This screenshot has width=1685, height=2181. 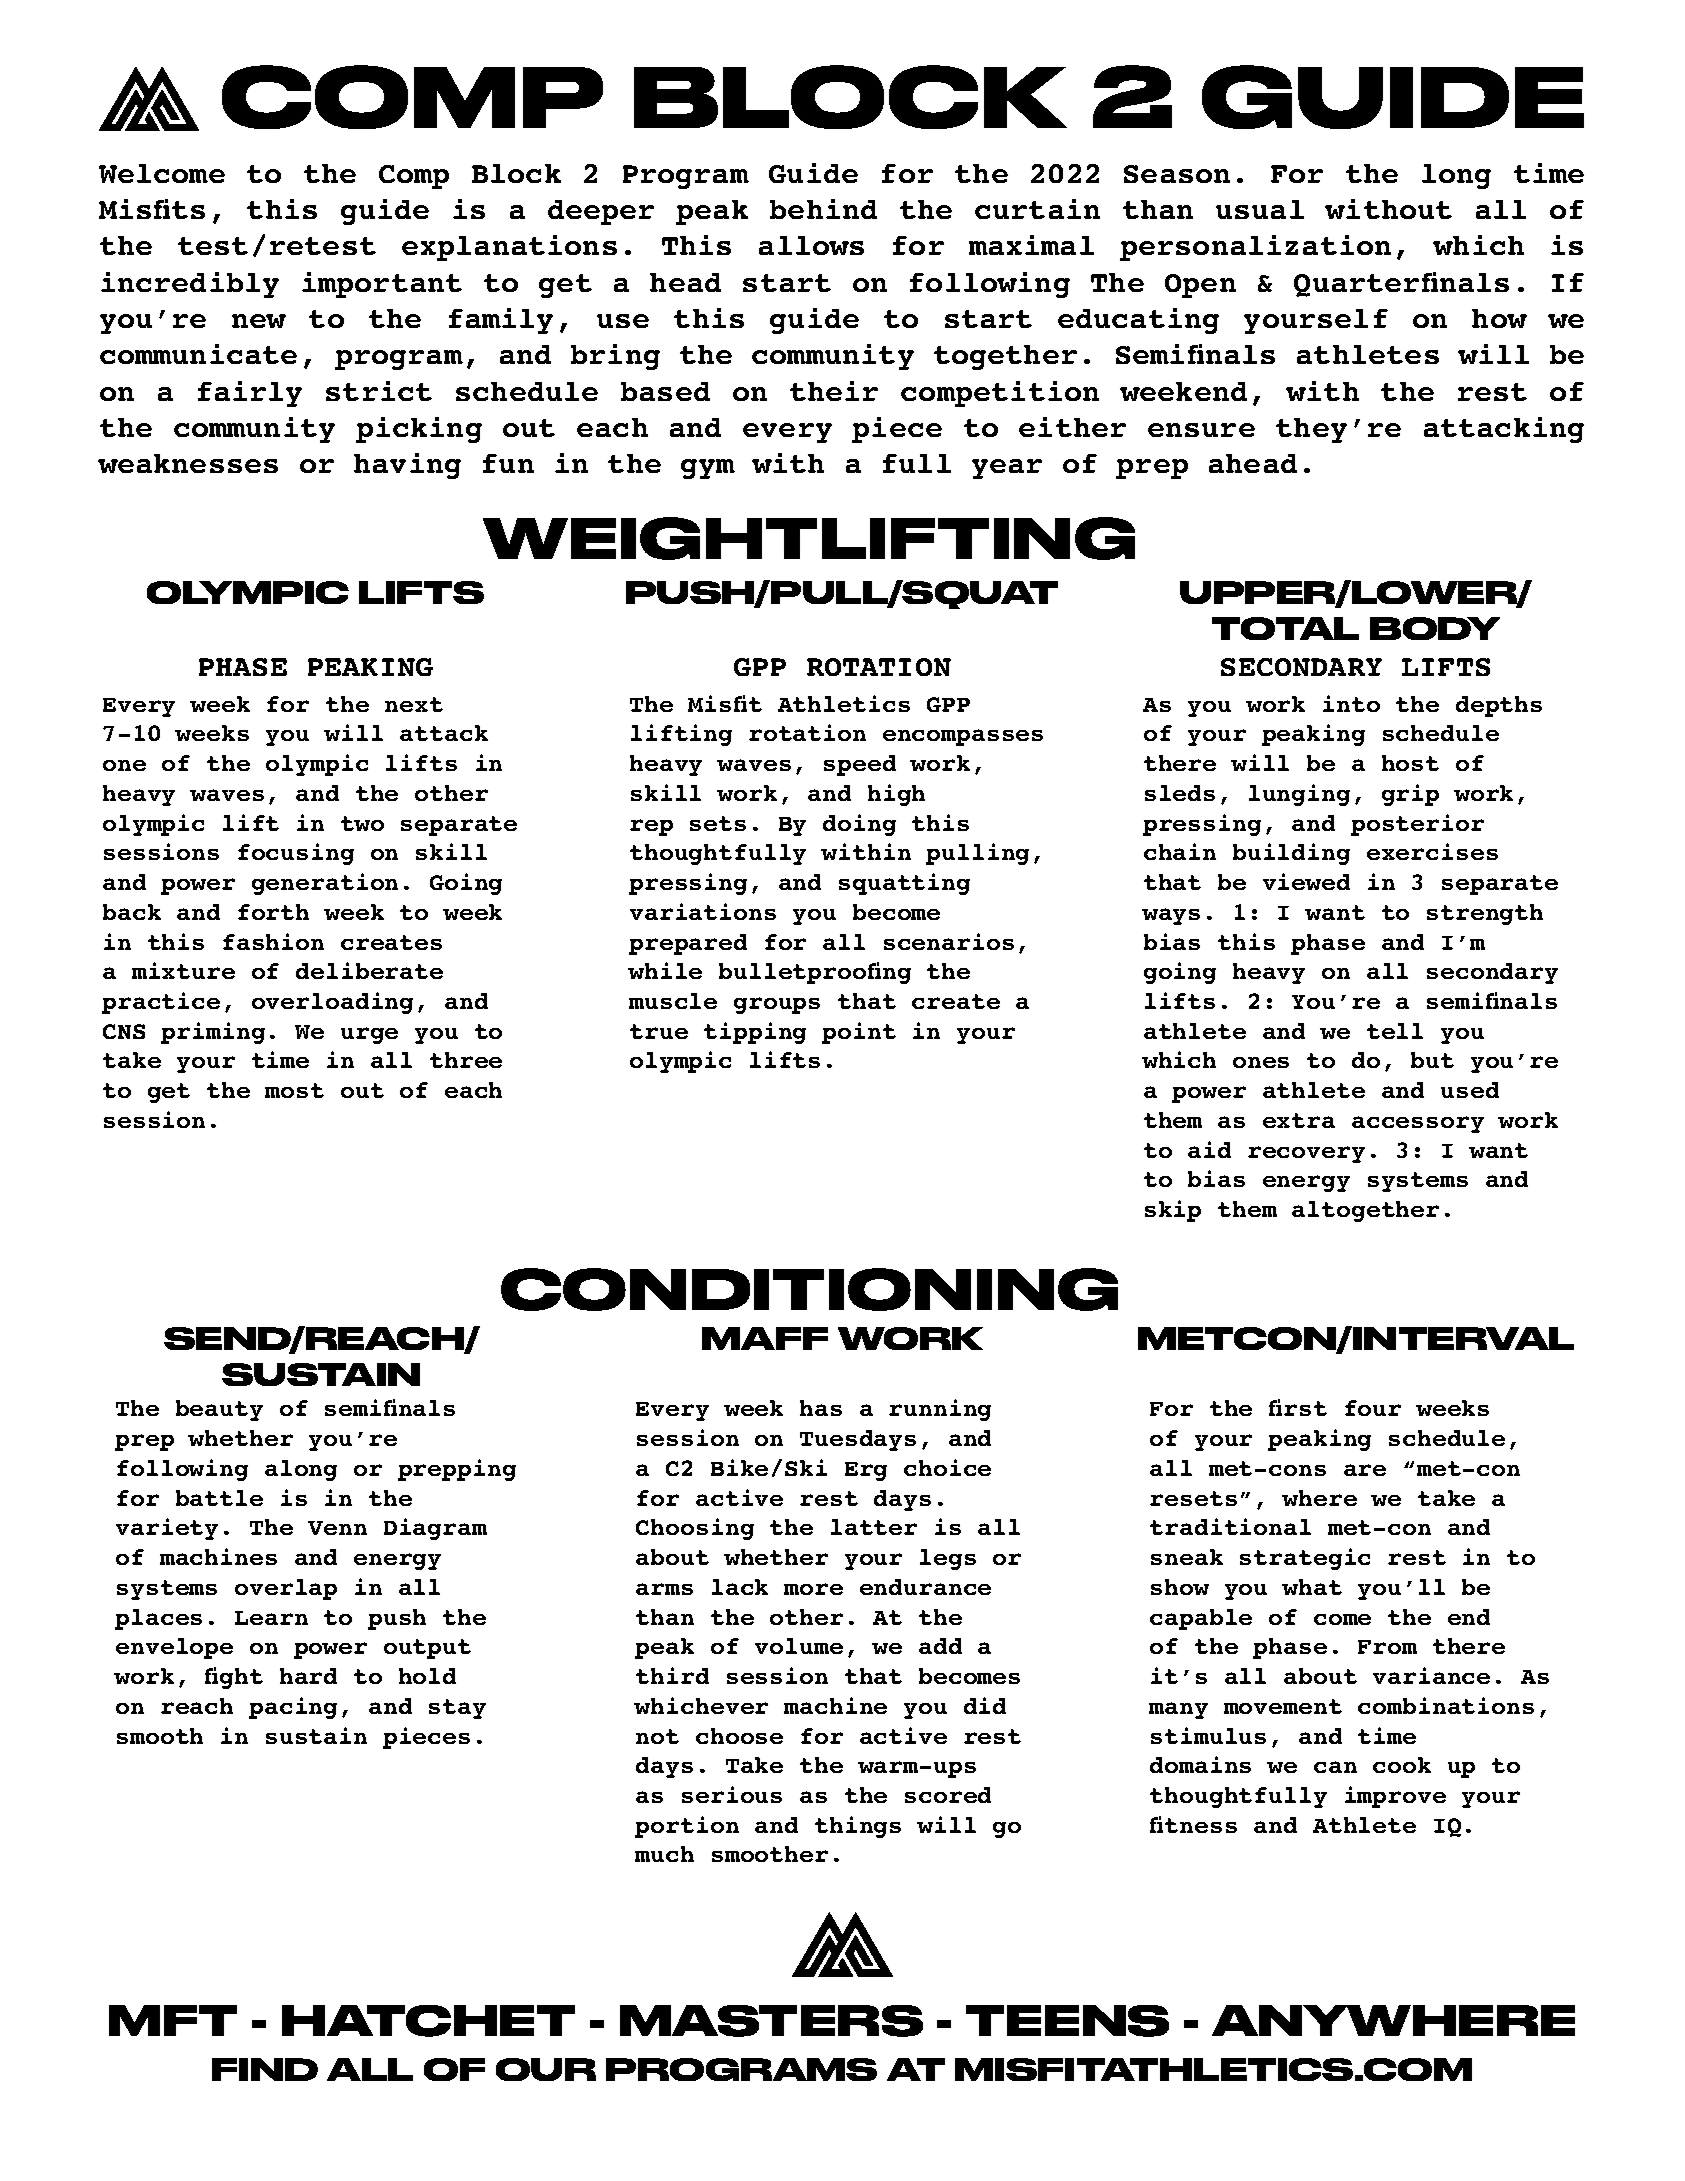 I want to click on first, so click(x=1298, y=1407).
